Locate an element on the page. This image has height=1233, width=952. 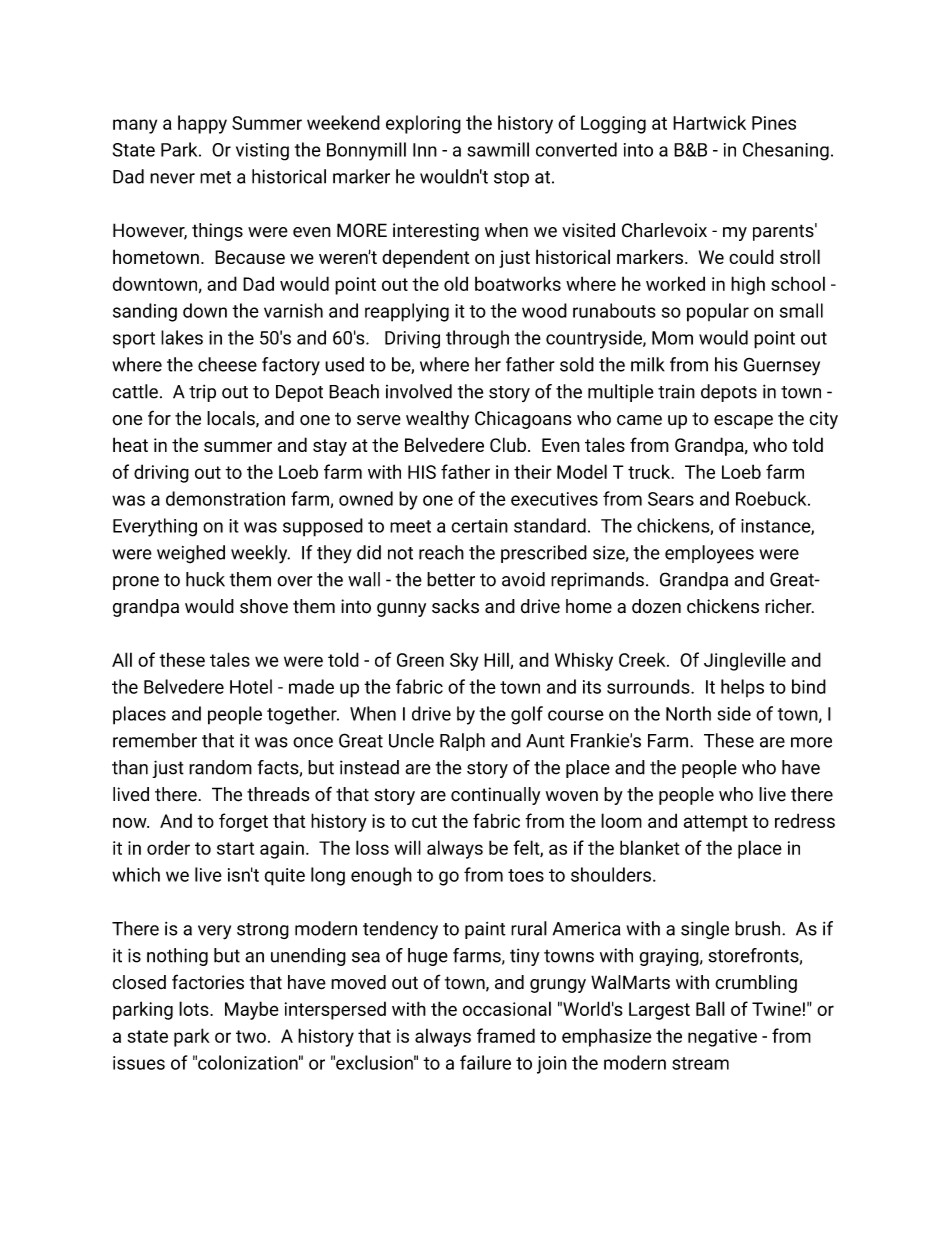
random is located at coordinates (220, 767).
